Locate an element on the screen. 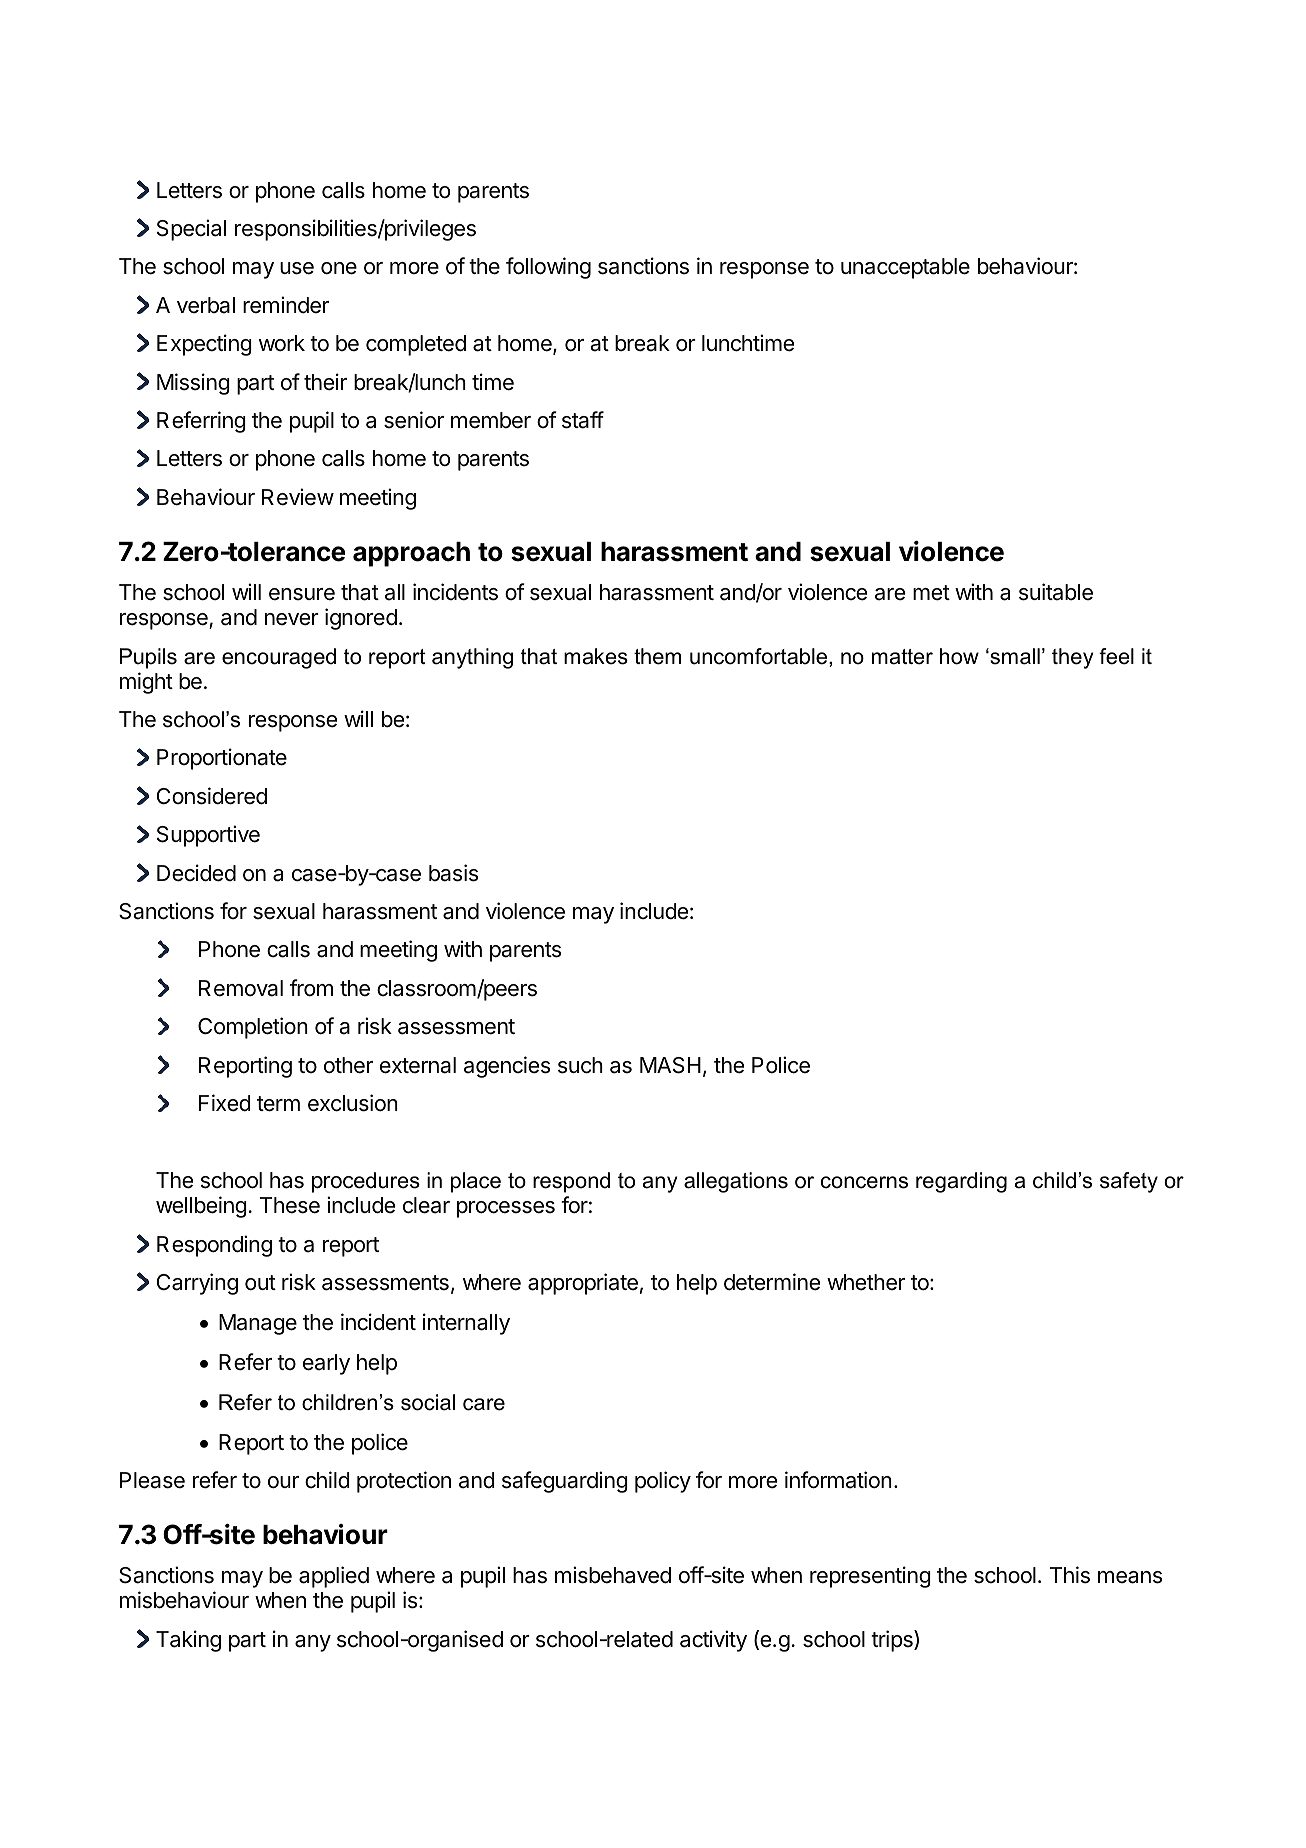 Image resolution: width=1306 pixels, height=1848 pixels. Removal is located at coordinates (241, 988).
